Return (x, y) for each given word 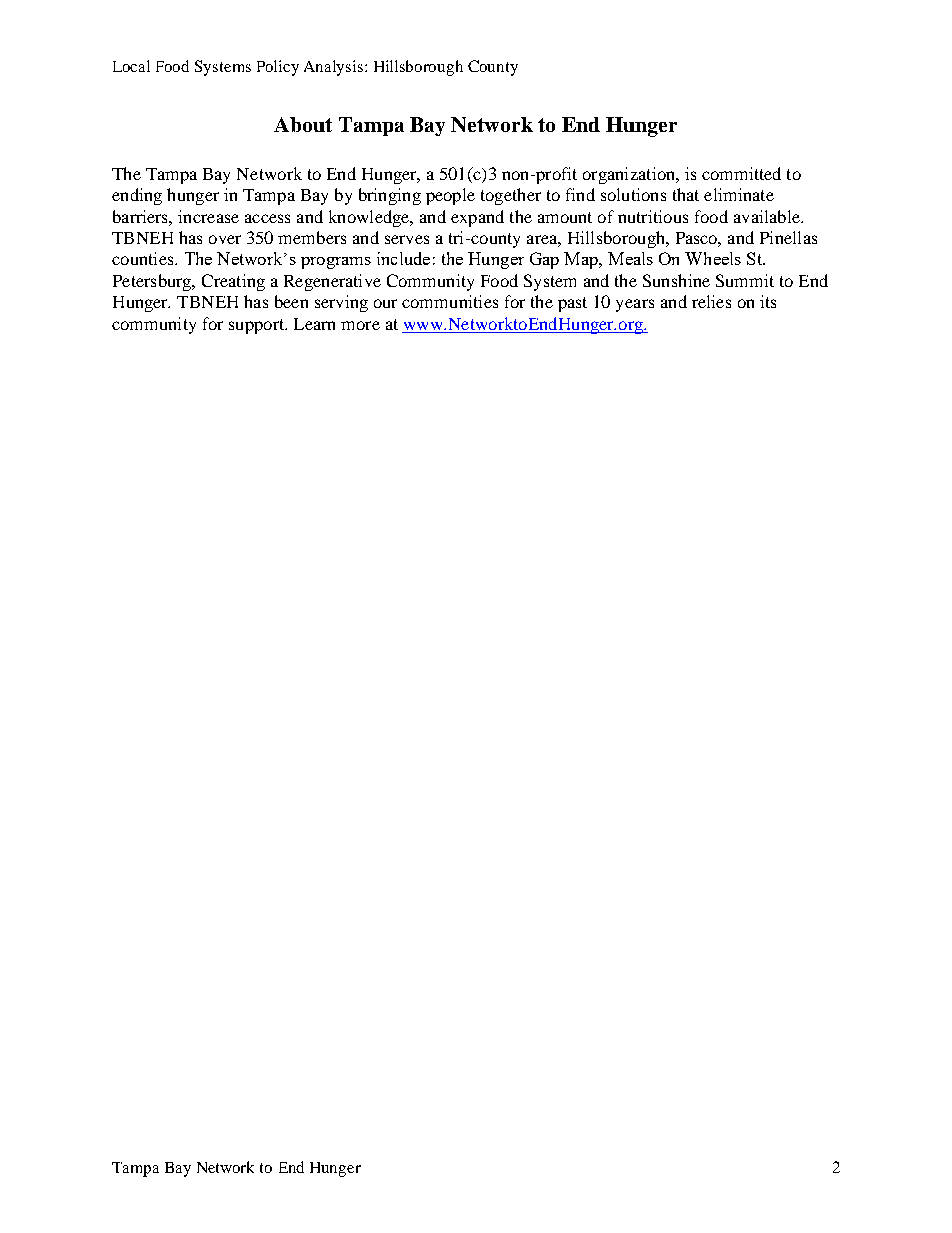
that (686, 194)
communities (450, 301)
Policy (278, 68)
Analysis (335, 68)
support (258, 326)
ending (137, 196)
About (303, 124)
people (450, 196)
